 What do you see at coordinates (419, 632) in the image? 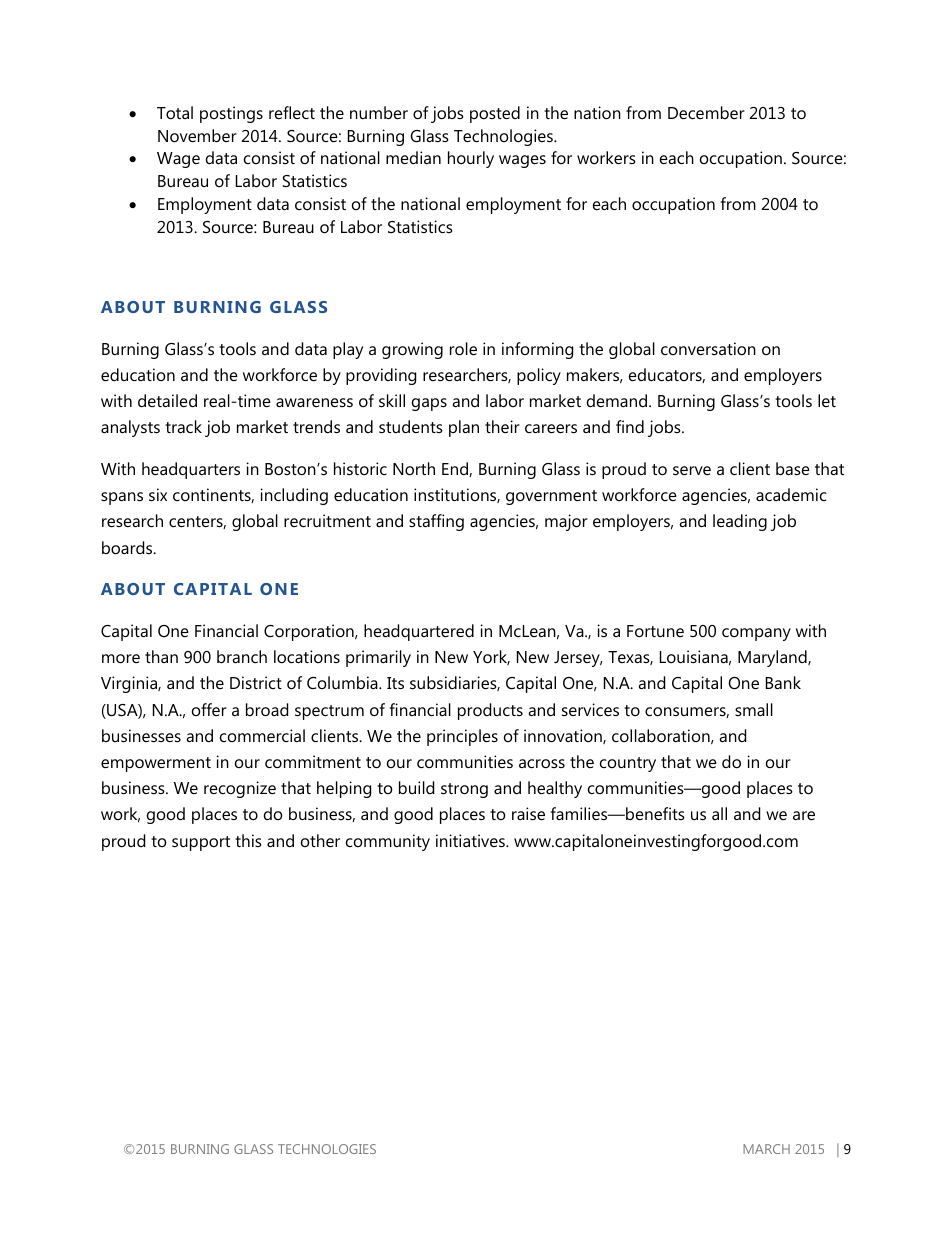
I see `headquartered` at bounding box center [419, 632].
